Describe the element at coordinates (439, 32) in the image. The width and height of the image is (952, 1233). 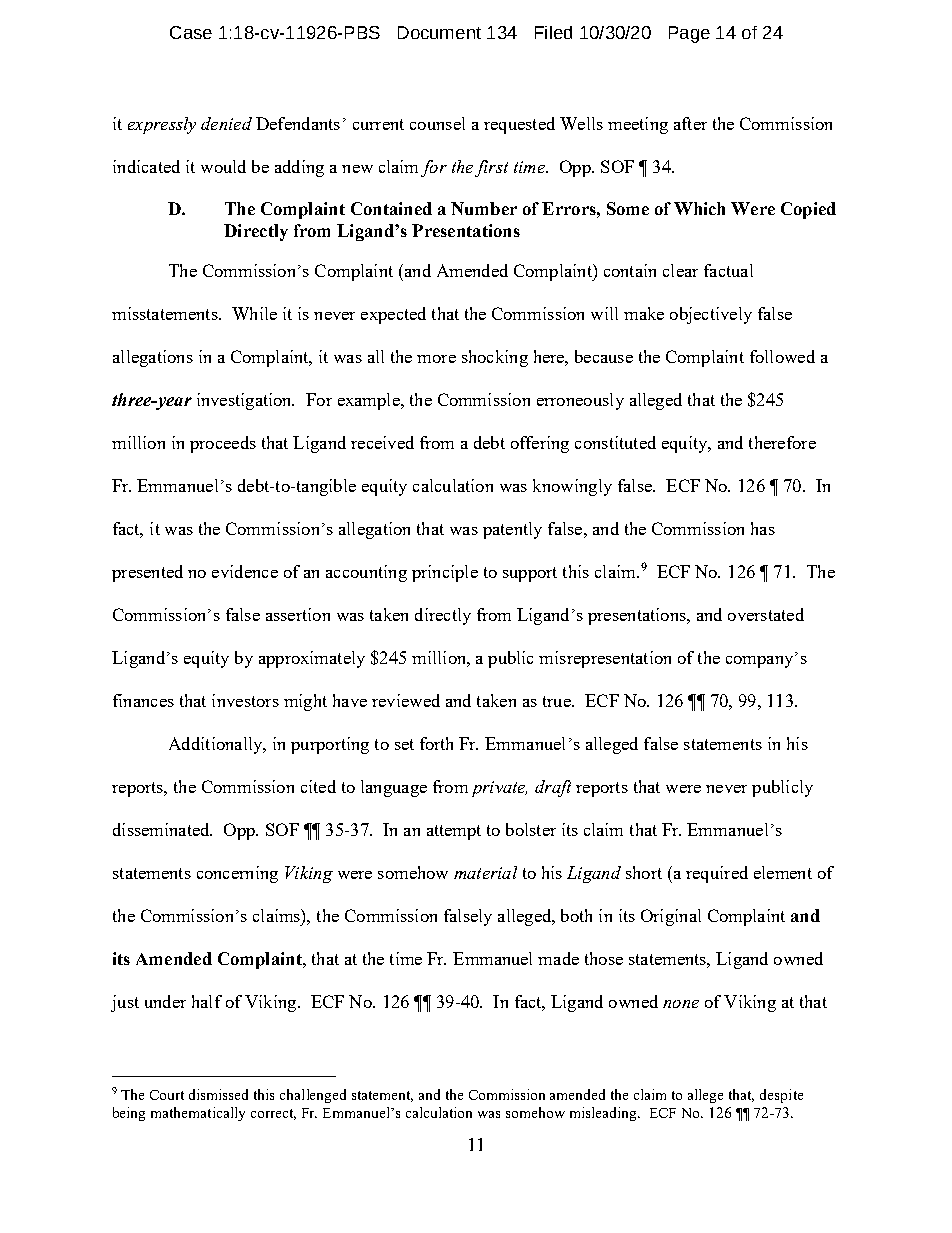
I see `Document` at that location.
